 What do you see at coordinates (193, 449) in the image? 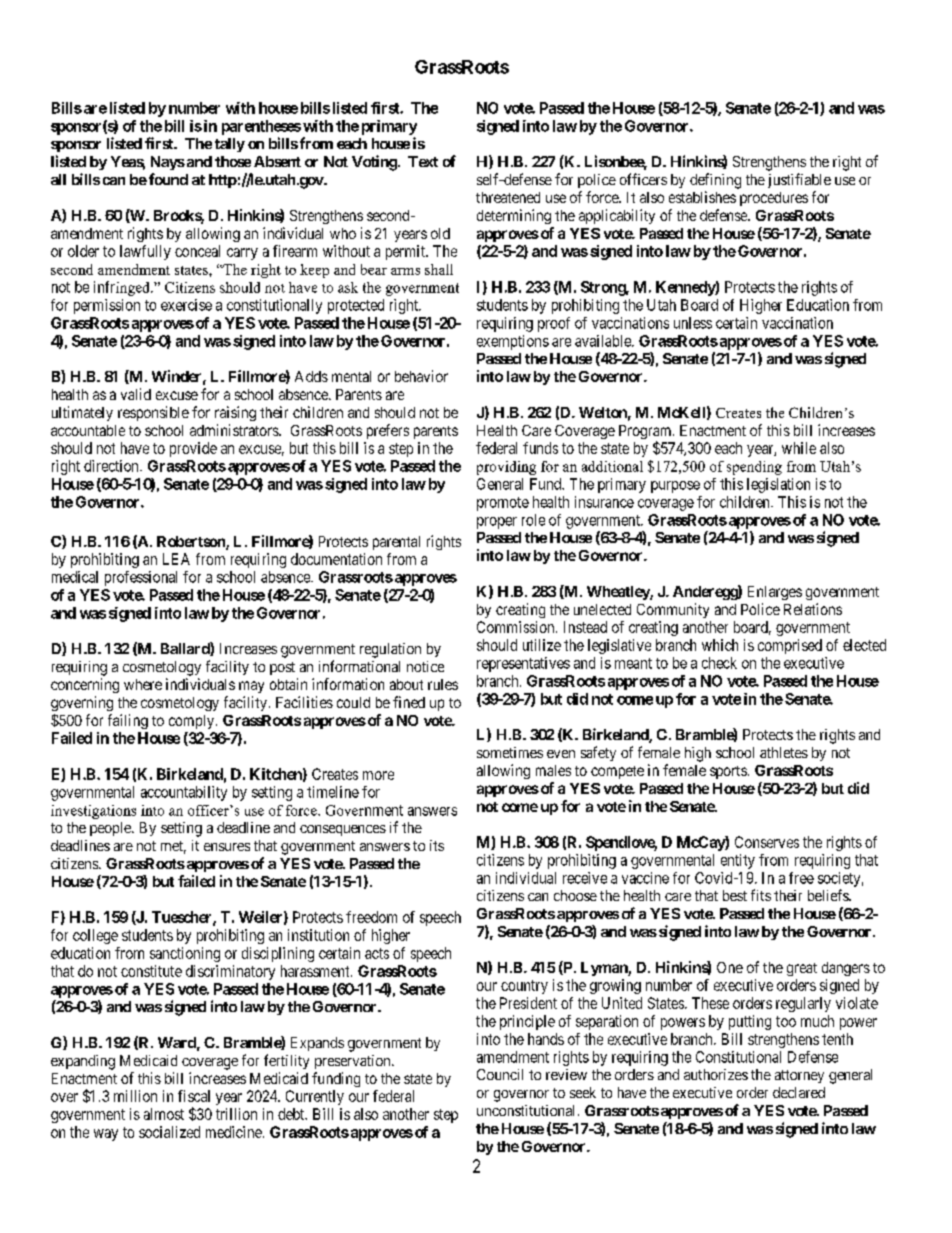
I see `provide` at bounding box center [193, 449].
